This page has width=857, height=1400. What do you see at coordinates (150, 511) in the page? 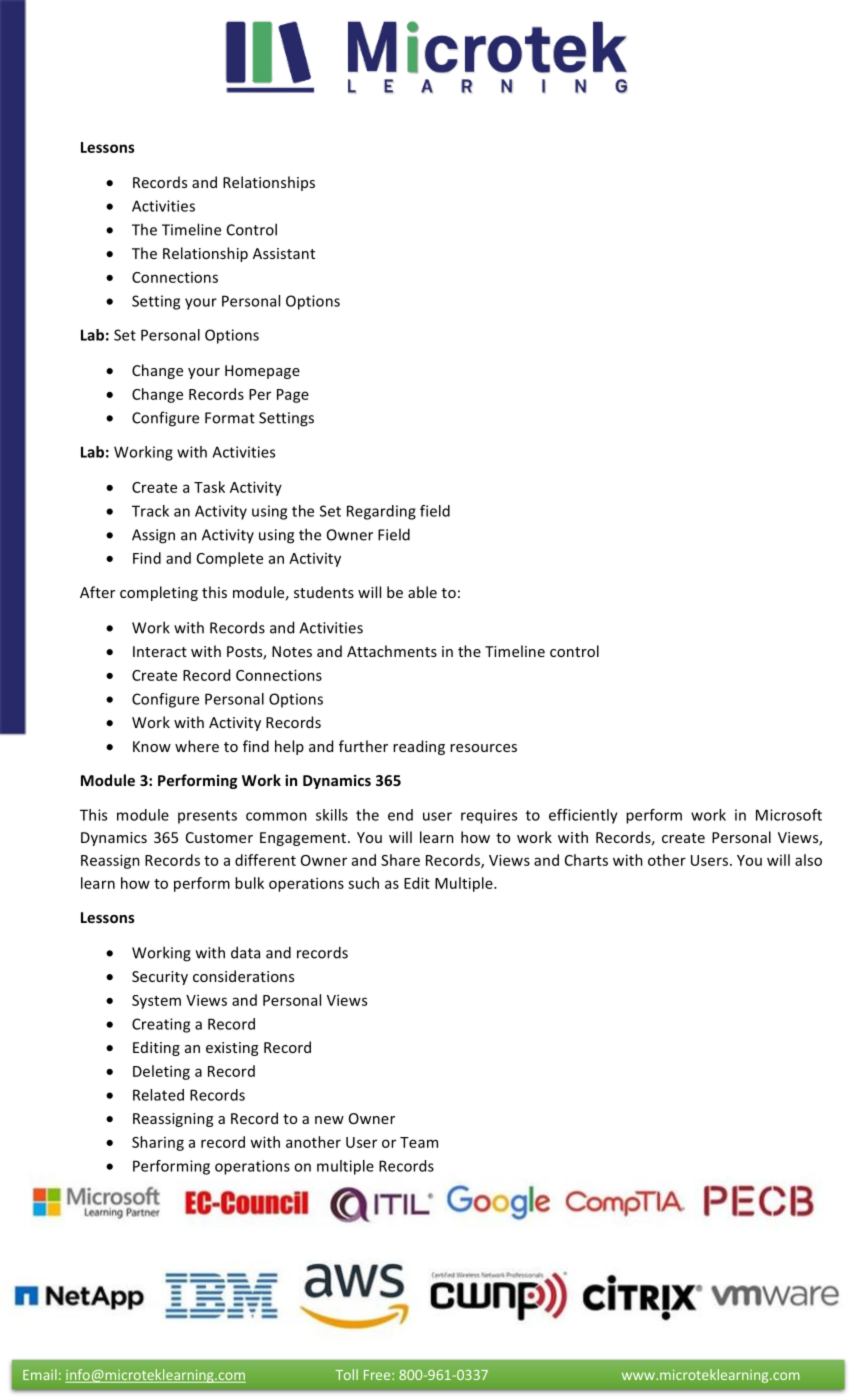
I see `Track` at bounding box center [150, 511].
